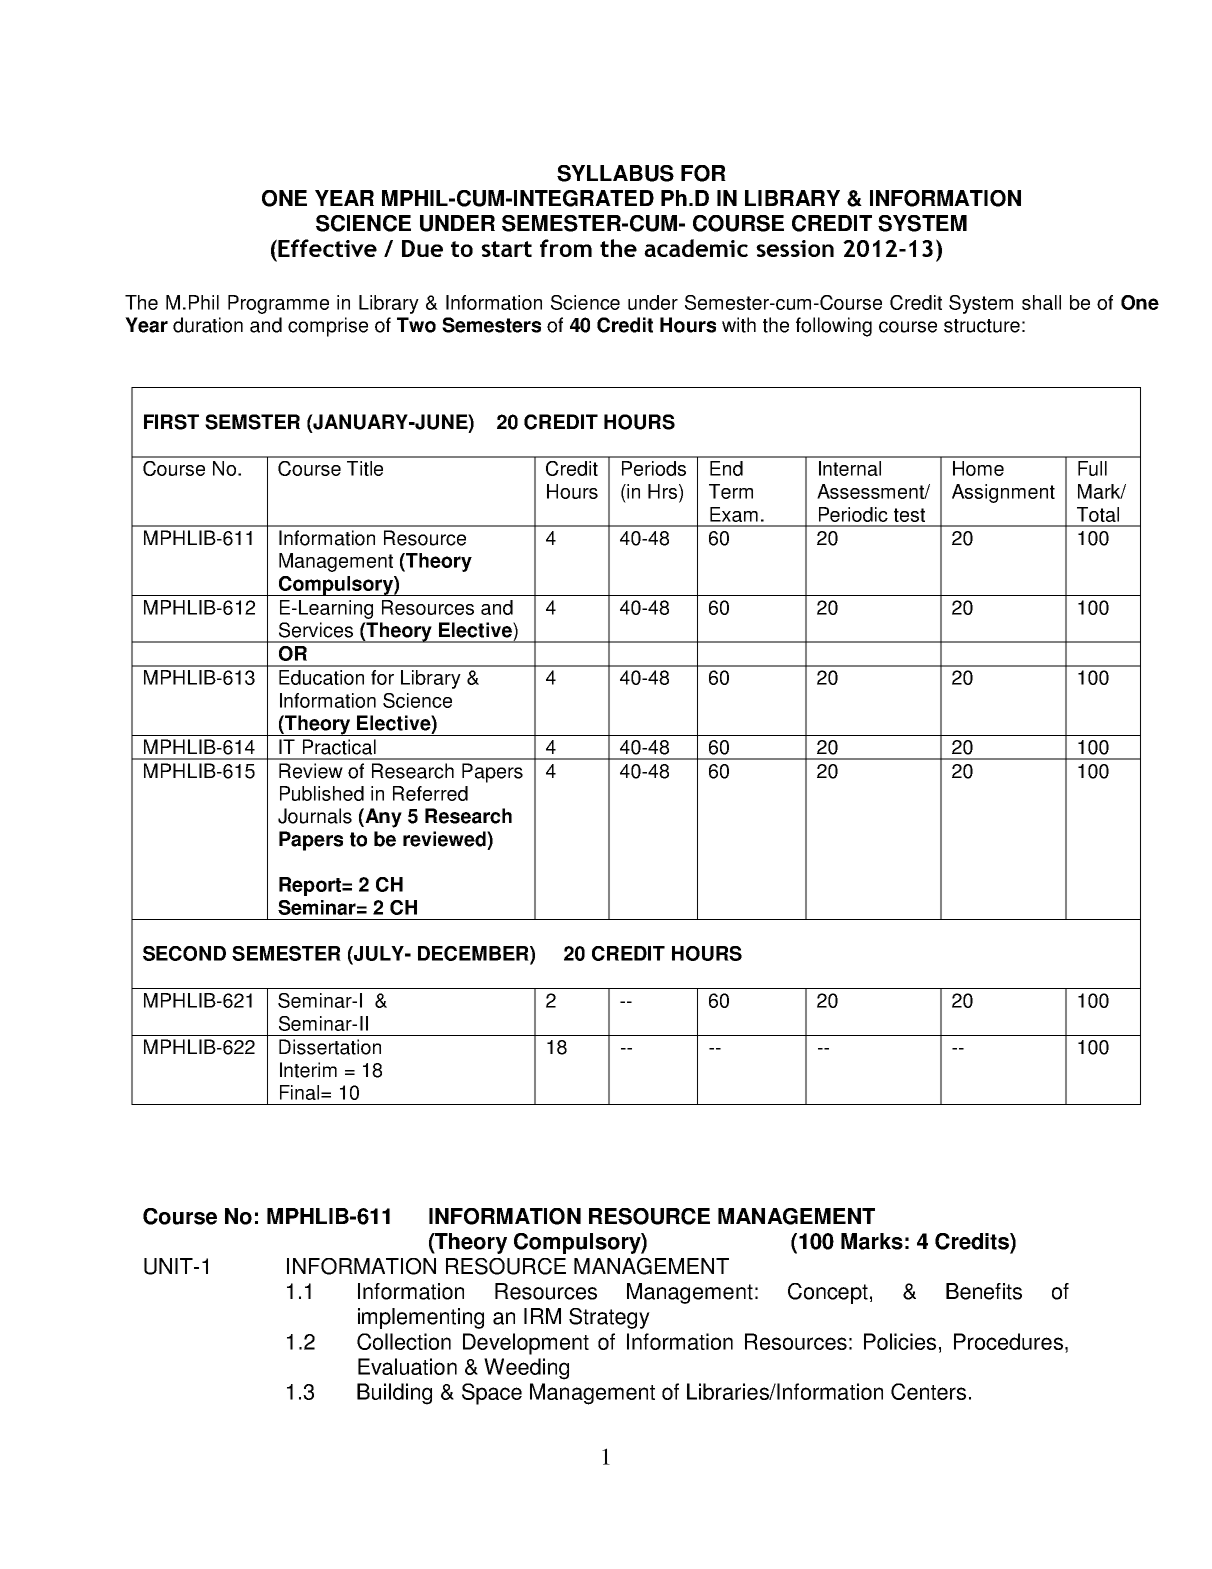 This screenshot has height=1569, width=1212. Describe the element at coordinates (327, 248) in the screenshot. I see `Effective` at that location.
